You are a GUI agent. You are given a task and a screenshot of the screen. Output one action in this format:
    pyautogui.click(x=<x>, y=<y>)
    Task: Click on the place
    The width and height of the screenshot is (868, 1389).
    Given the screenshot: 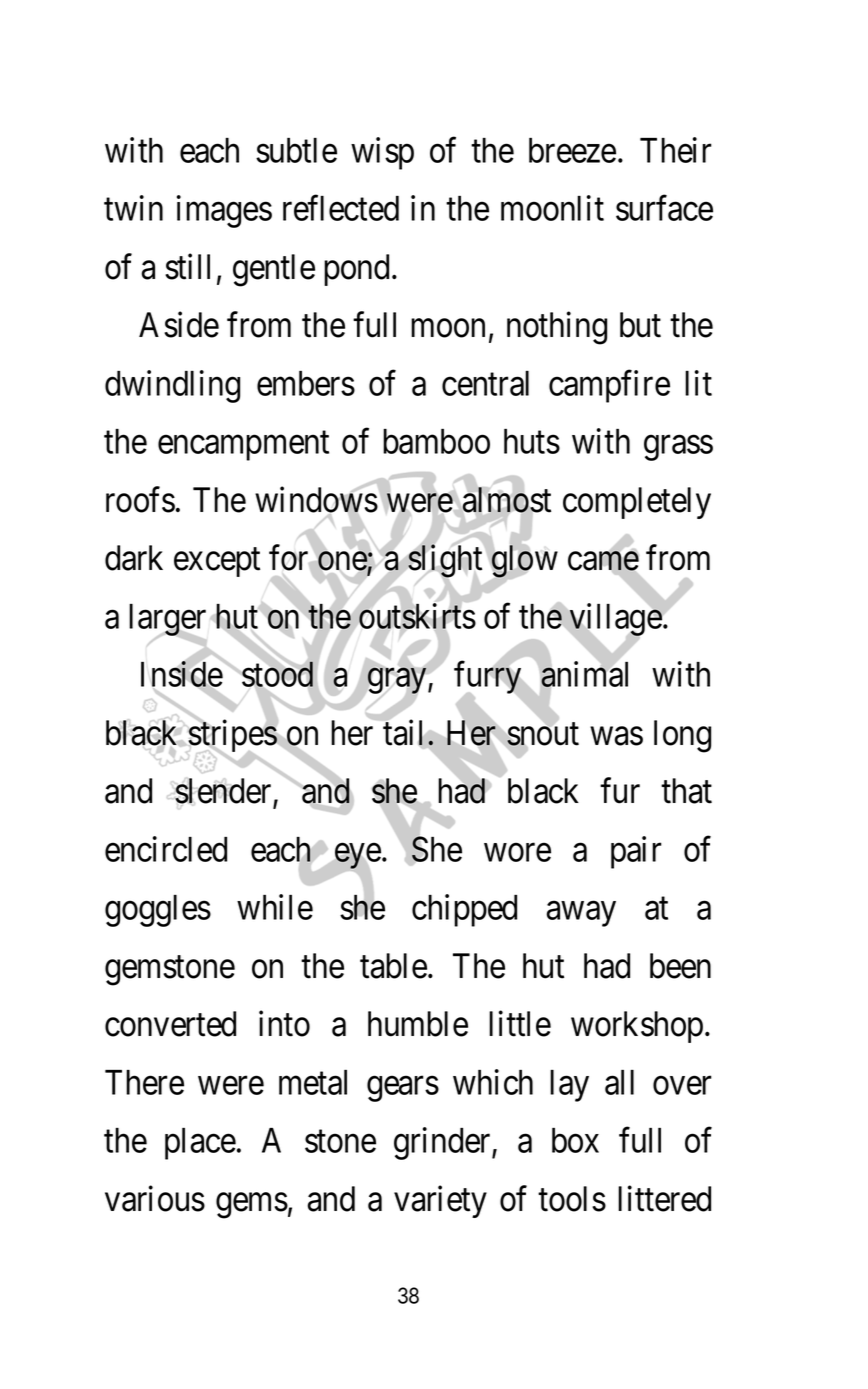 What is the action you would take?
    pyautogui.click(x=200, y=1144)
